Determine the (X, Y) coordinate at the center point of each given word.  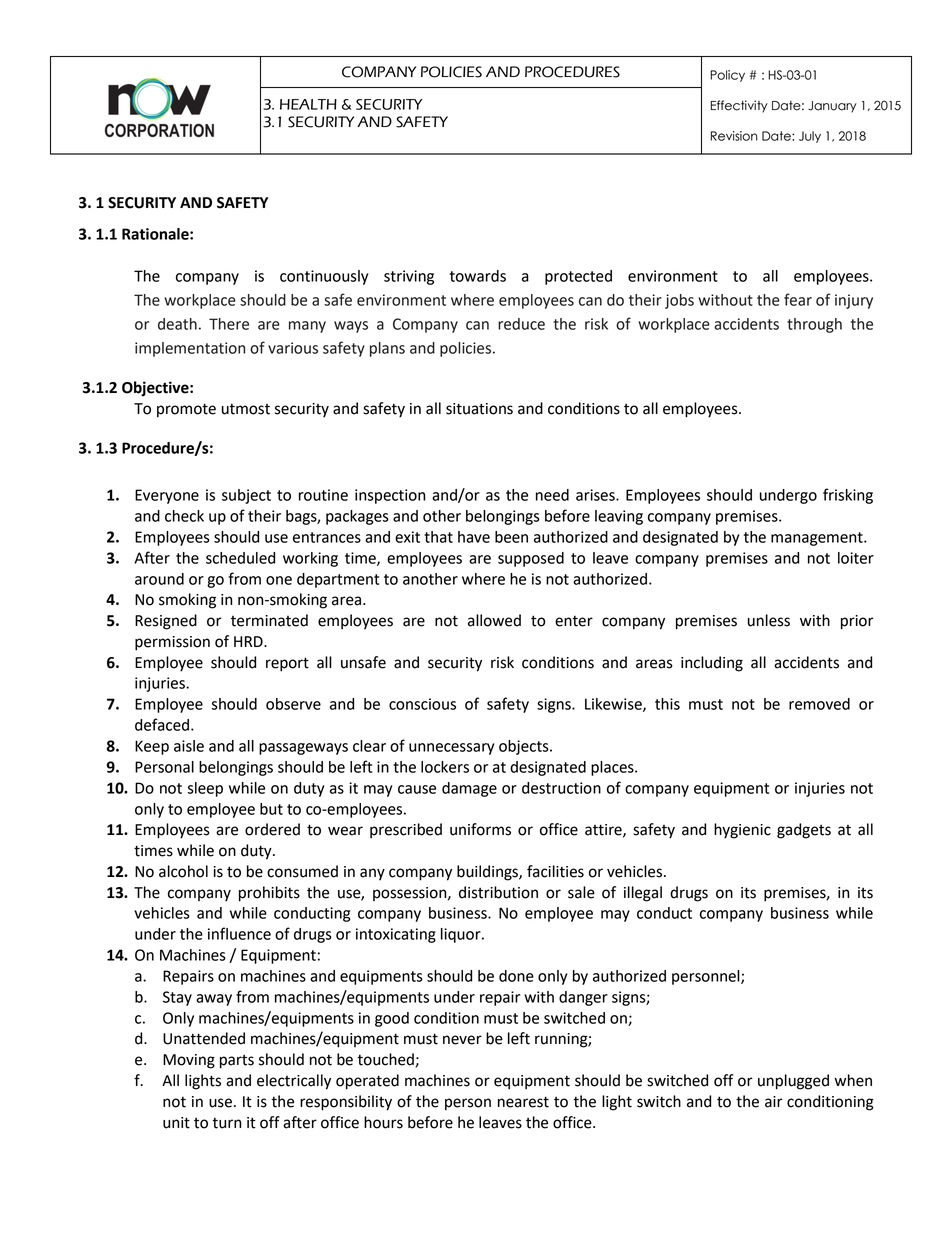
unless (769, 620)
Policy (727, 76)
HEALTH (308, 104)
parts (237, 1062)
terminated (269, 620)
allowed (494, 620)
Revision (734, 136)
